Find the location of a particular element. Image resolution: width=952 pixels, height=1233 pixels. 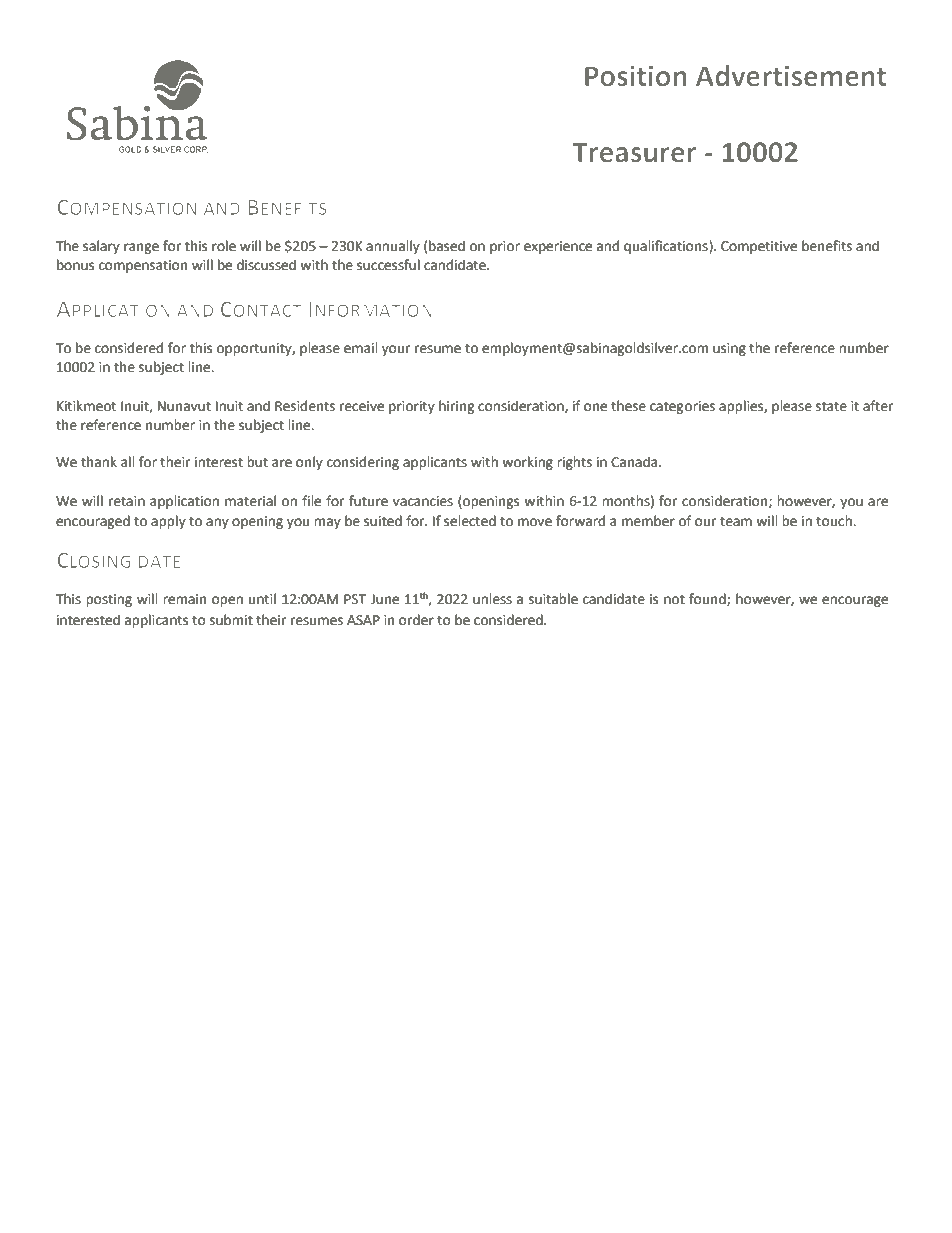

your is located at coordinates (396, 350).
